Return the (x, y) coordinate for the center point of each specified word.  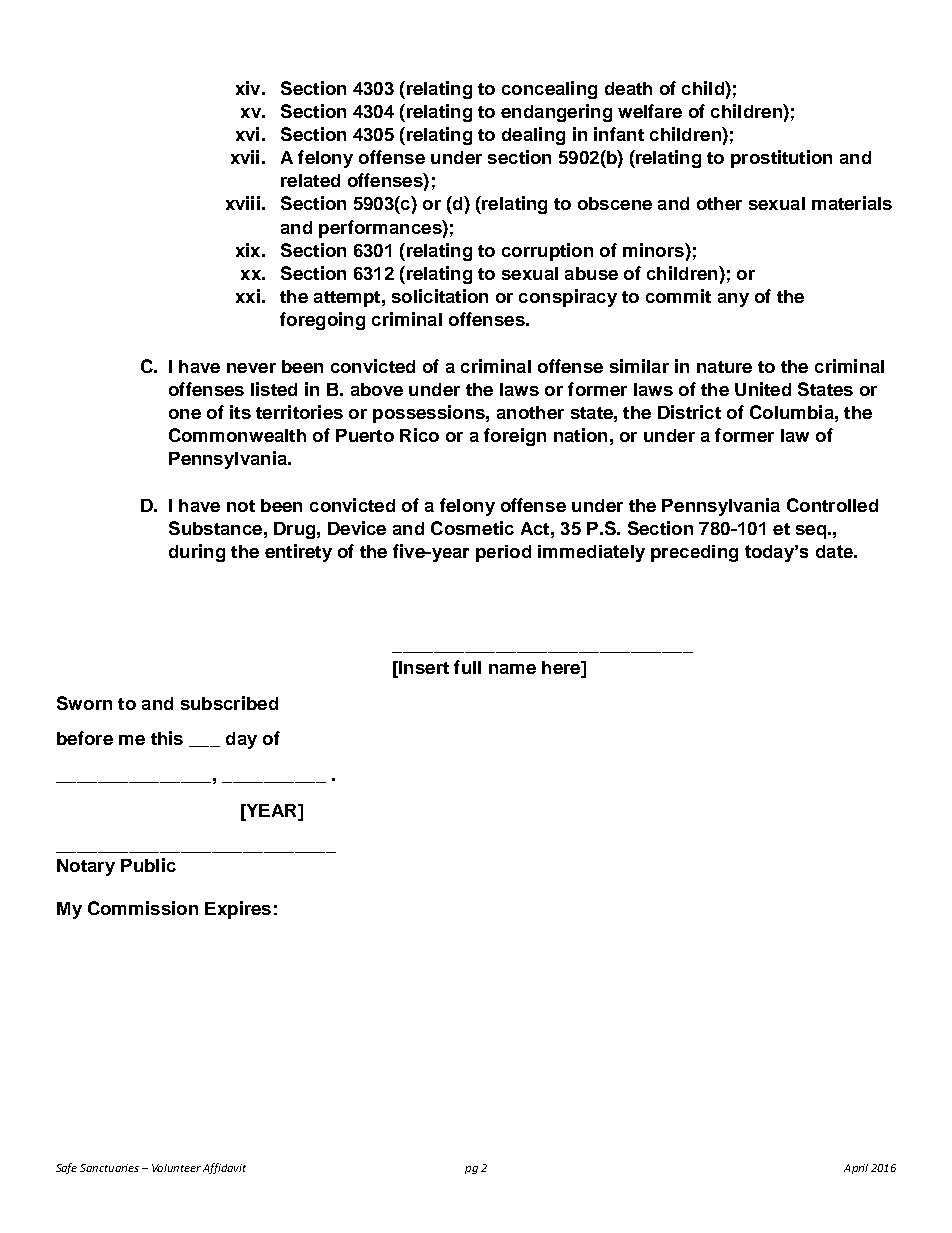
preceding (694, 553)
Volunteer (176, 1168)
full (467, 667)
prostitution (781, 159)
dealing (533, 136)
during (197, 553)
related (310, 180)
